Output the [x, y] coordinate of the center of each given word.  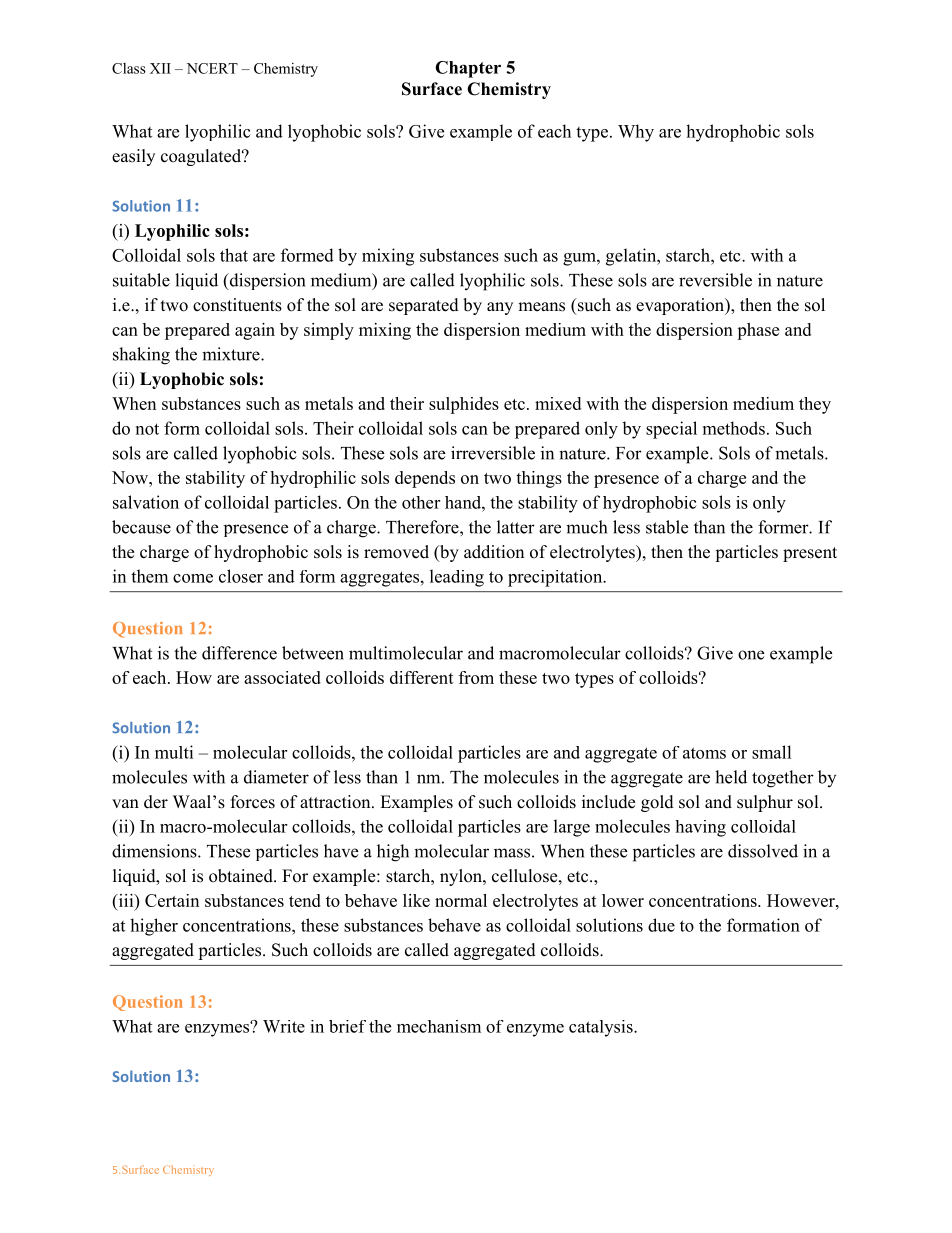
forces [253, 802]
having [700, 828]
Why [636, 133]
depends [425, 479]
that [234, 255]
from [476, 677]
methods [734, 428]
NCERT [212, 68]
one [751, 655]
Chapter [468, 69]
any [500, 308]
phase [758, 331]
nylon [462, 877]
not [147, 429]
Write [284, 1026]
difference [239, 653]
